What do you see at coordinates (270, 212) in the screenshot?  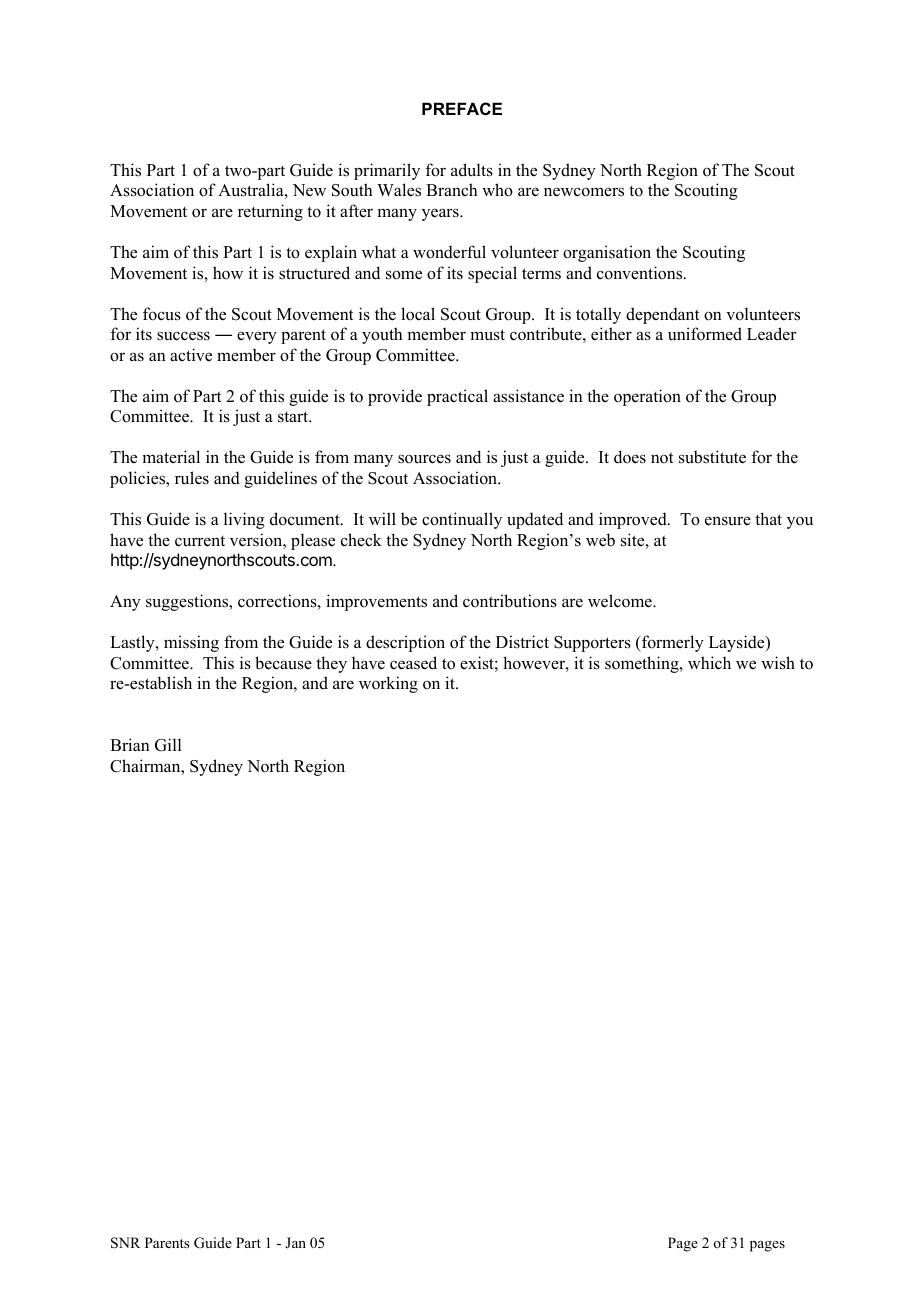 I see `returning` at bounding box center [270, 212].
